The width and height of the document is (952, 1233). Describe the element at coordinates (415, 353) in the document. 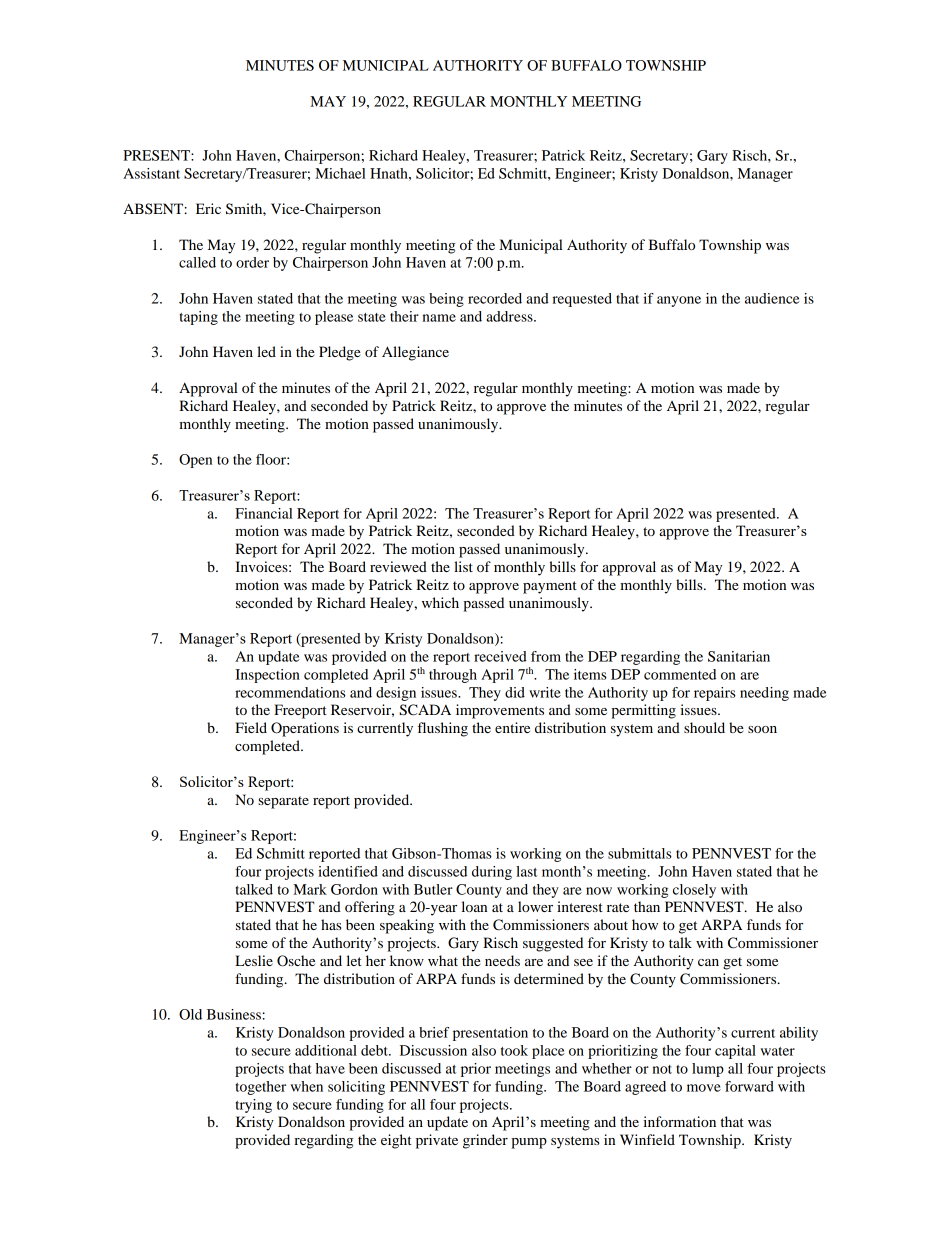

I see `Allegiance` at that location.
